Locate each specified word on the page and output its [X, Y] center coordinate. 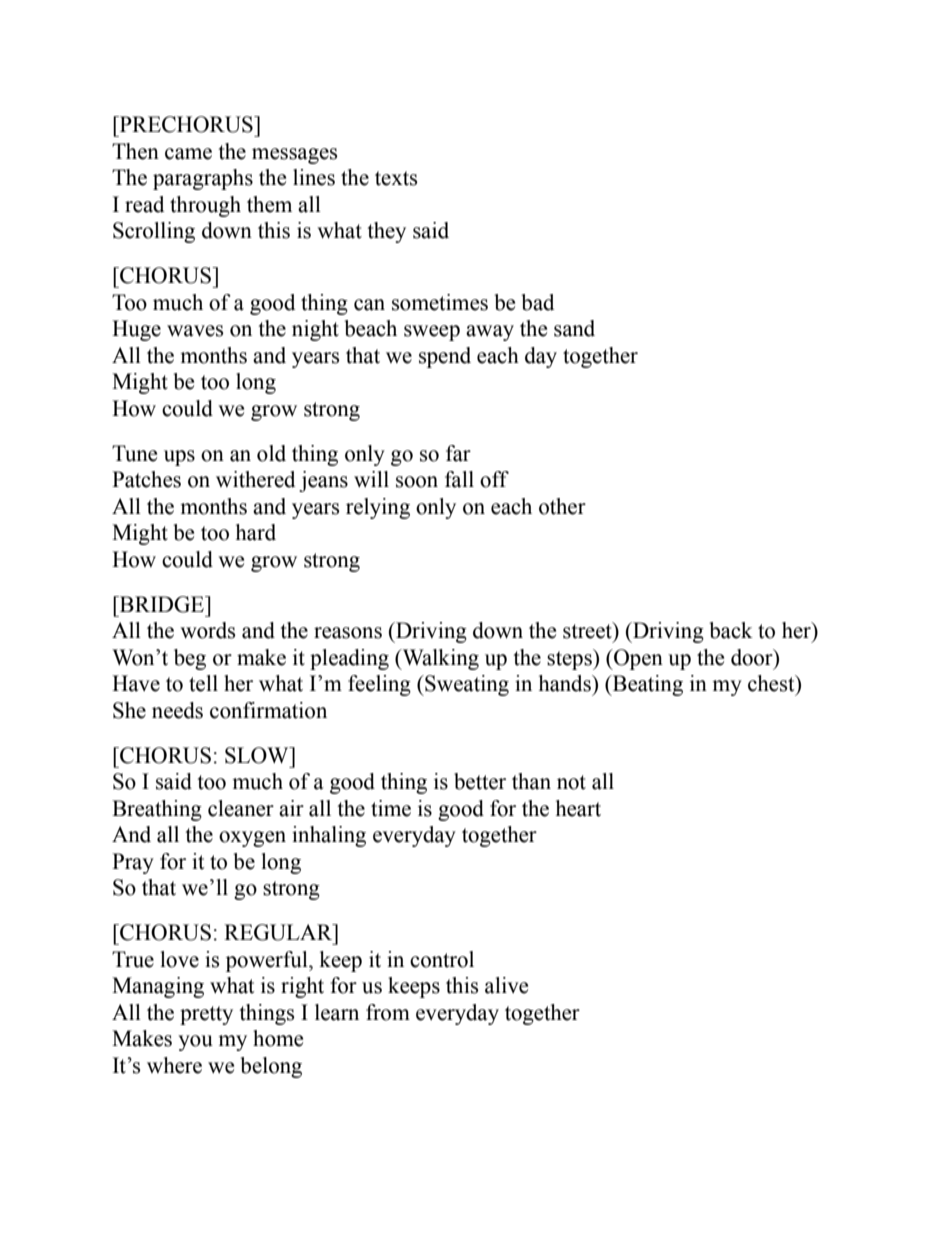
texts [396, 178]
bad [537, 302]
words [207, 630]
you [195, 1043]
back [731, 630]
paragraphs [203, 179]
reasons [348, 633]
